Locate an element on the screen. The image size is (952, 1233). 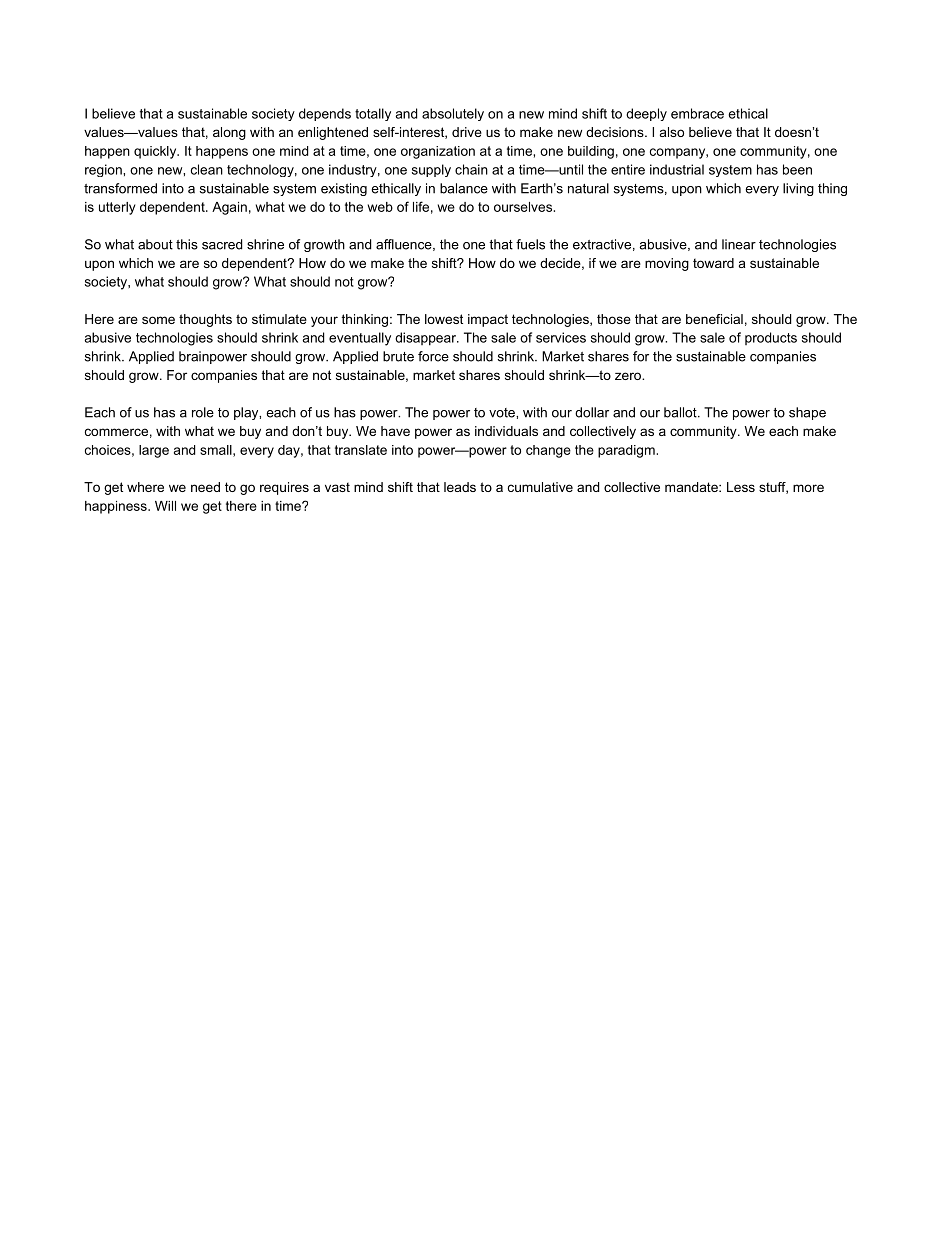
need is located at coordinates (205, 487).
